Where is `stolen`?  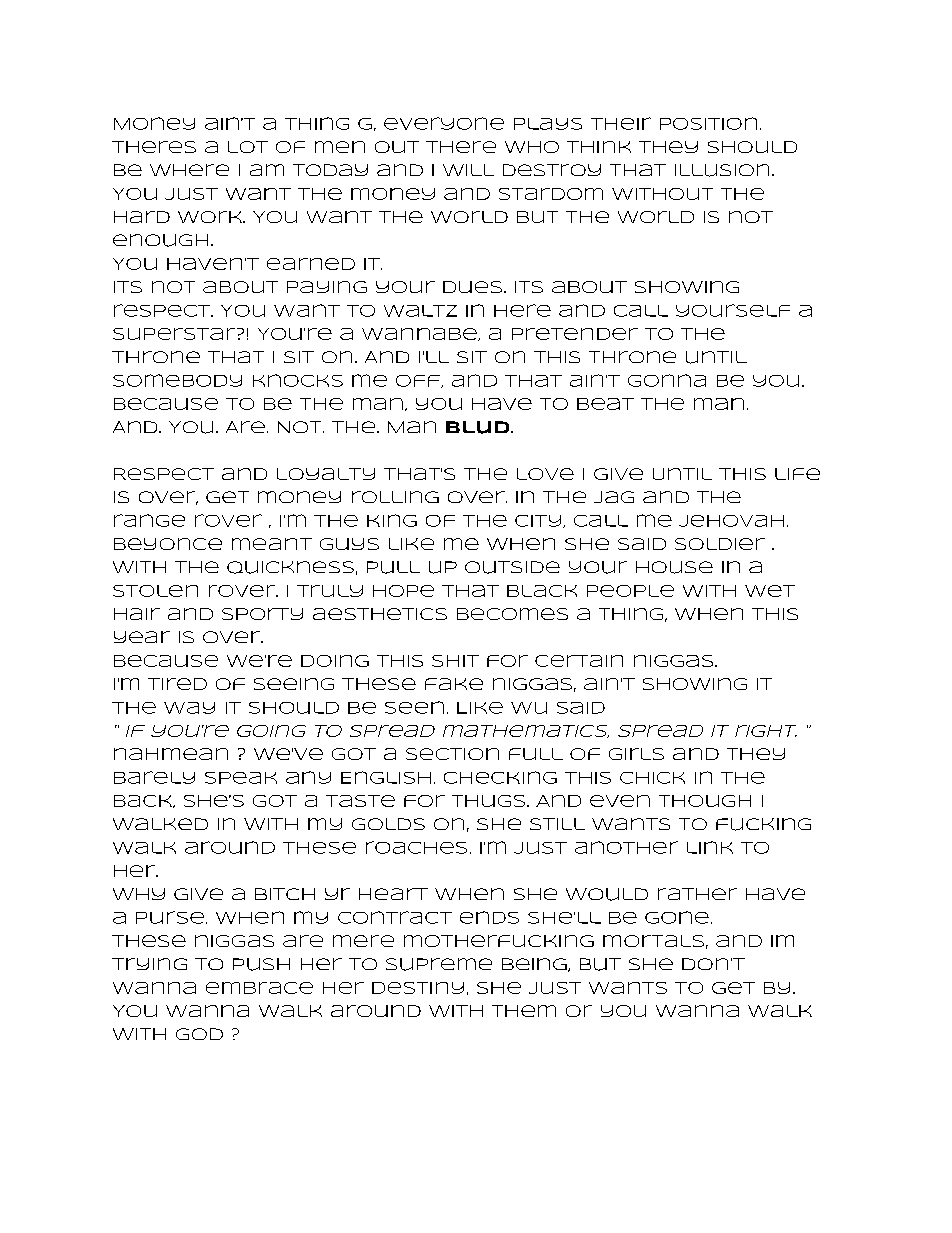
stolen is located at coordinates (155, 591).
